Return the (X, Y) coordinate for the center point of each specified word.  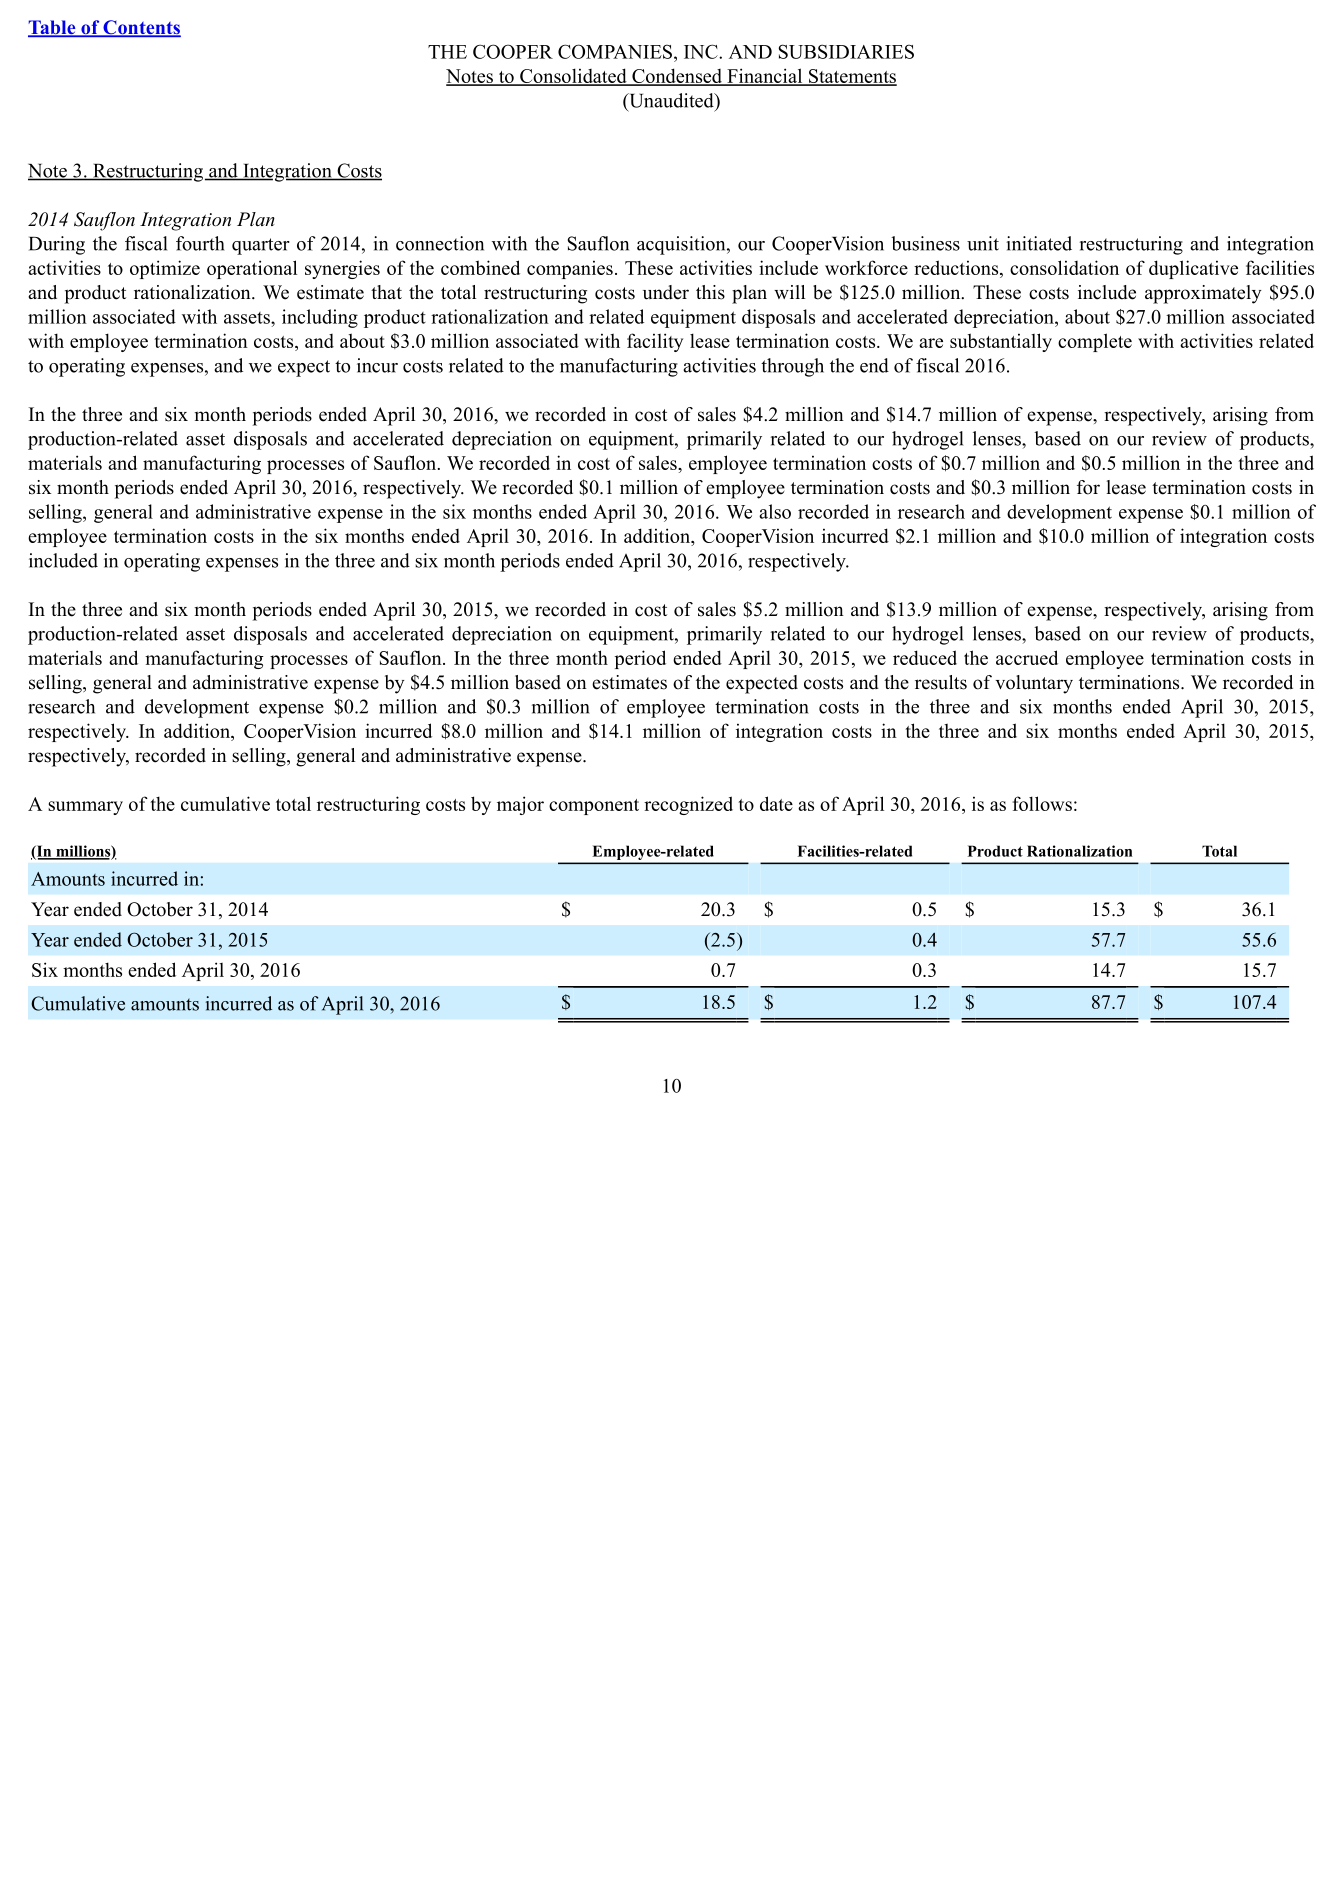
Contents (141, 28)
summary (85, 808)
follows (1042, 803)
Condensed (677, 77)
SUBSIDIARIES (846, 51)
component (594, 807)
